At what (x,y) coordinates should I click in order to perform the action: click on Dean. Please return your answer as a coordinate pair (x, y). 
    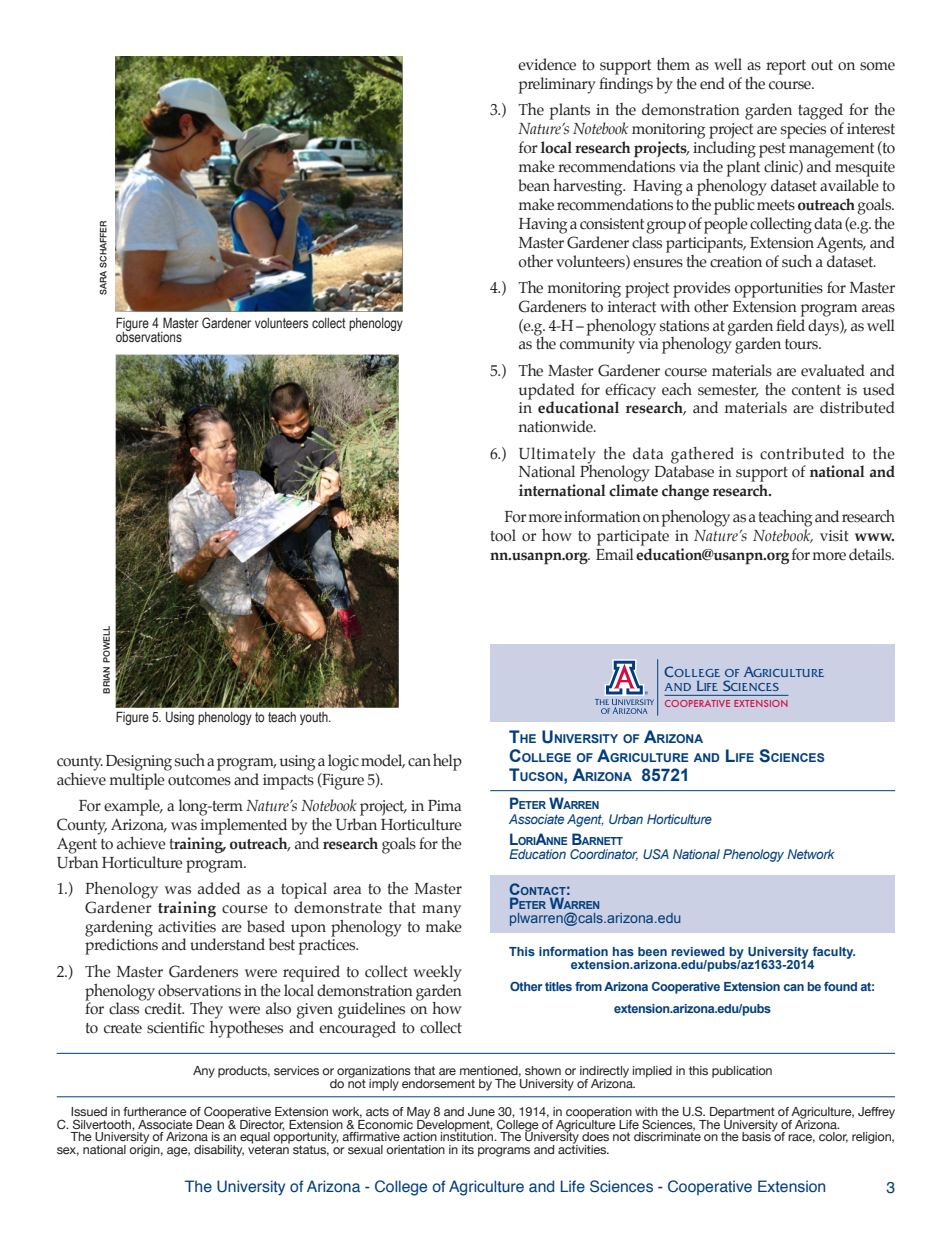
    Looking at the image, I should click on (210, 1124).
